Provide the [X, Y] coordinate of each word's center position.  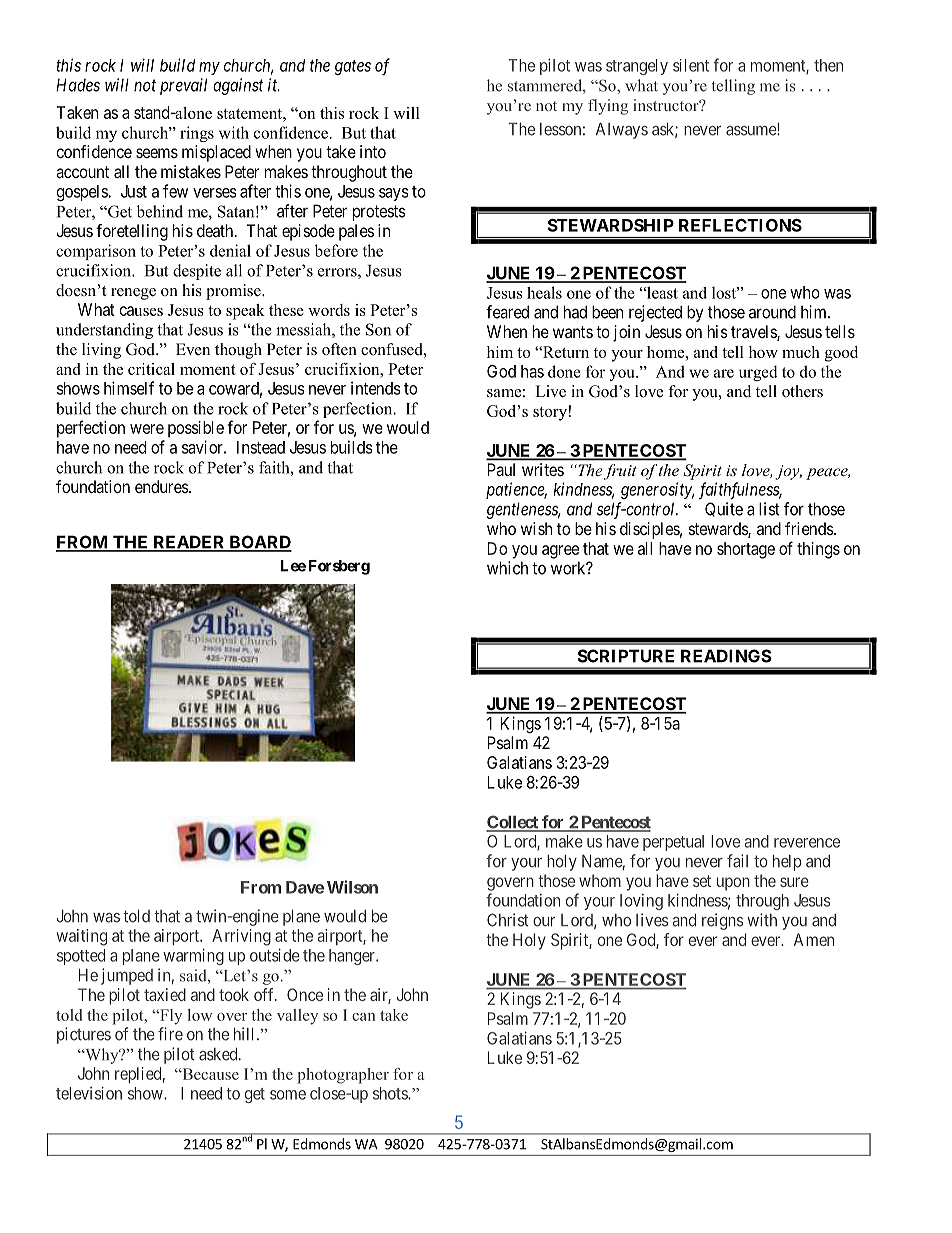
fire [170, 1034]
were [147, 429]
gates [353, 67]
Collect [513, 823]
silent [691, 65]
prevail [183, 86]
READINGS [726, 656]
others [802, 391]
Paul [501, 469]
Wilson [352, 887]
